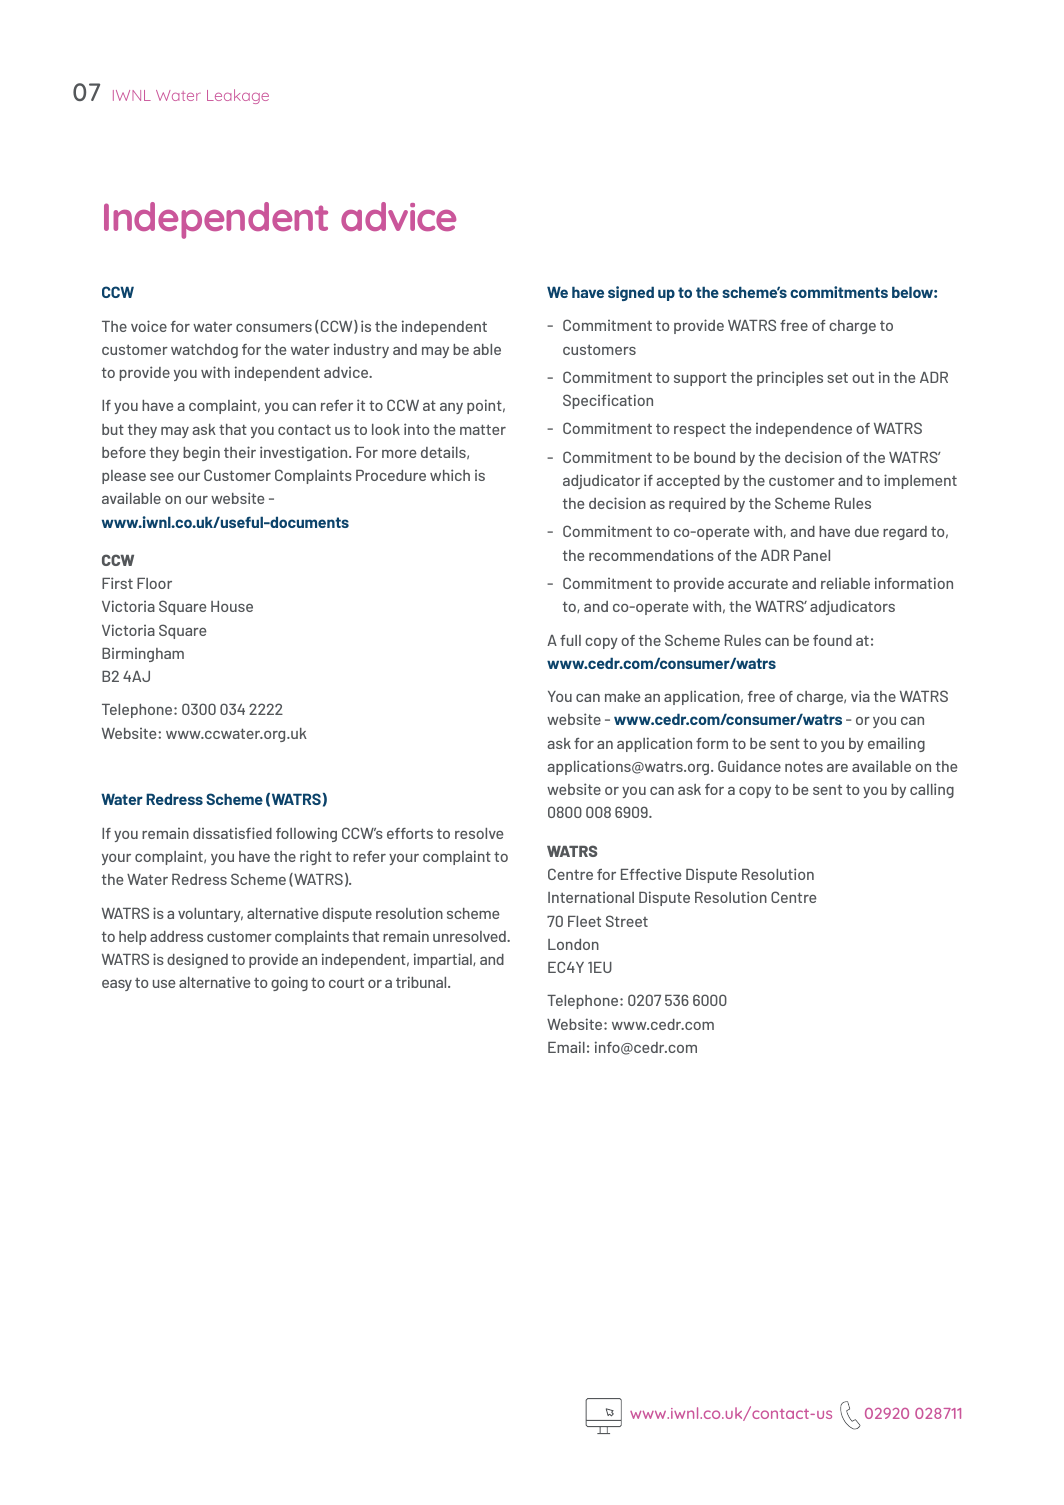  What do you see at coordinates (154, 583) in the screenshot?
I see `Floor` at bounding box center [154, 583].
